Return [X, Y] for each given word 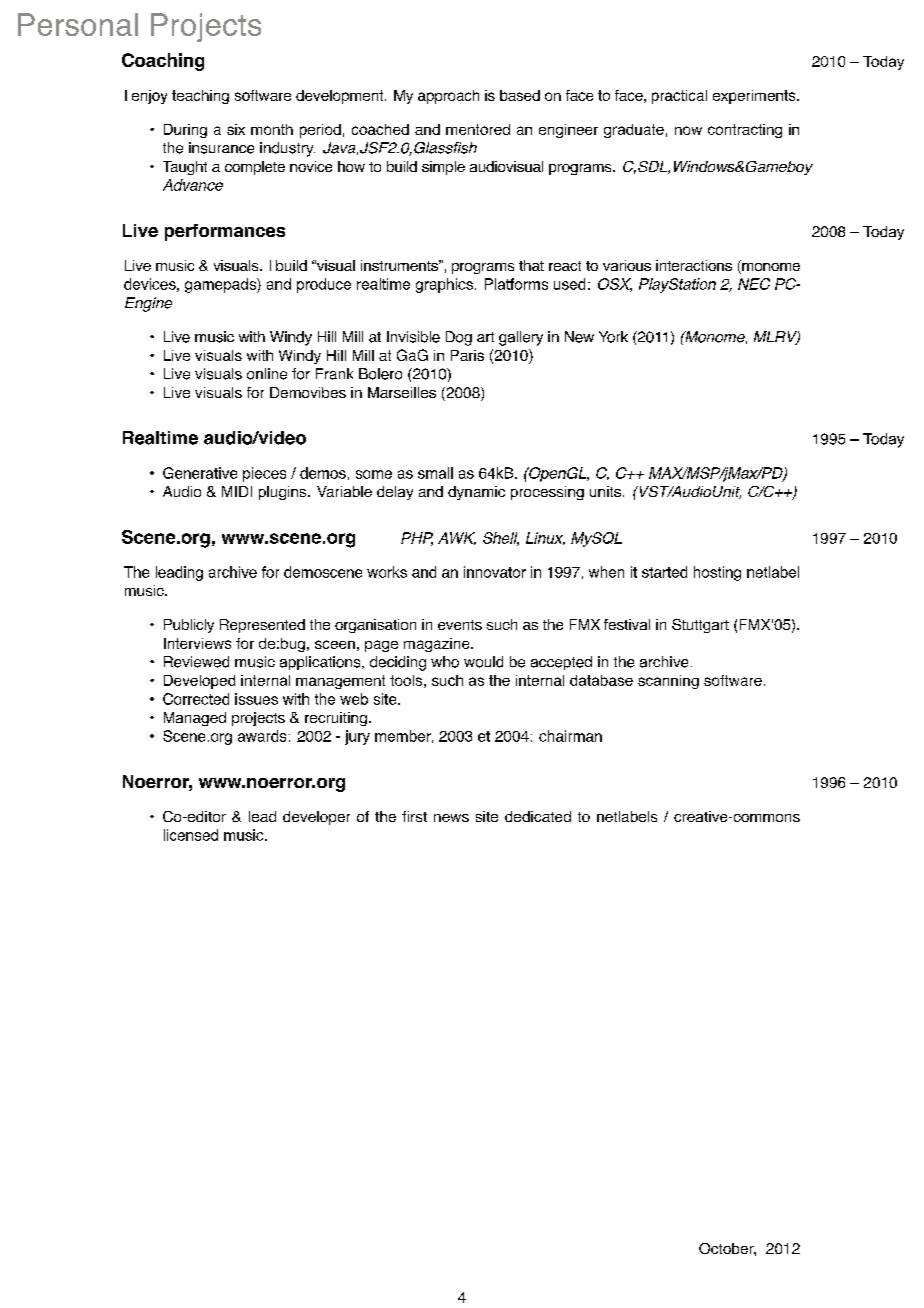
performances [225, 232]
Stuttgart [700, 626]
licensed [191, 835]
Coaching [163, 62]
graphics [444, 285]
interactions [694, 265]
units [605, 491]
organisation [375, 626]
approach [448, 97]
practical [679, 97]
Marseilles [402, 392]
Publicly [189, 626]
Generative [200, 473]
